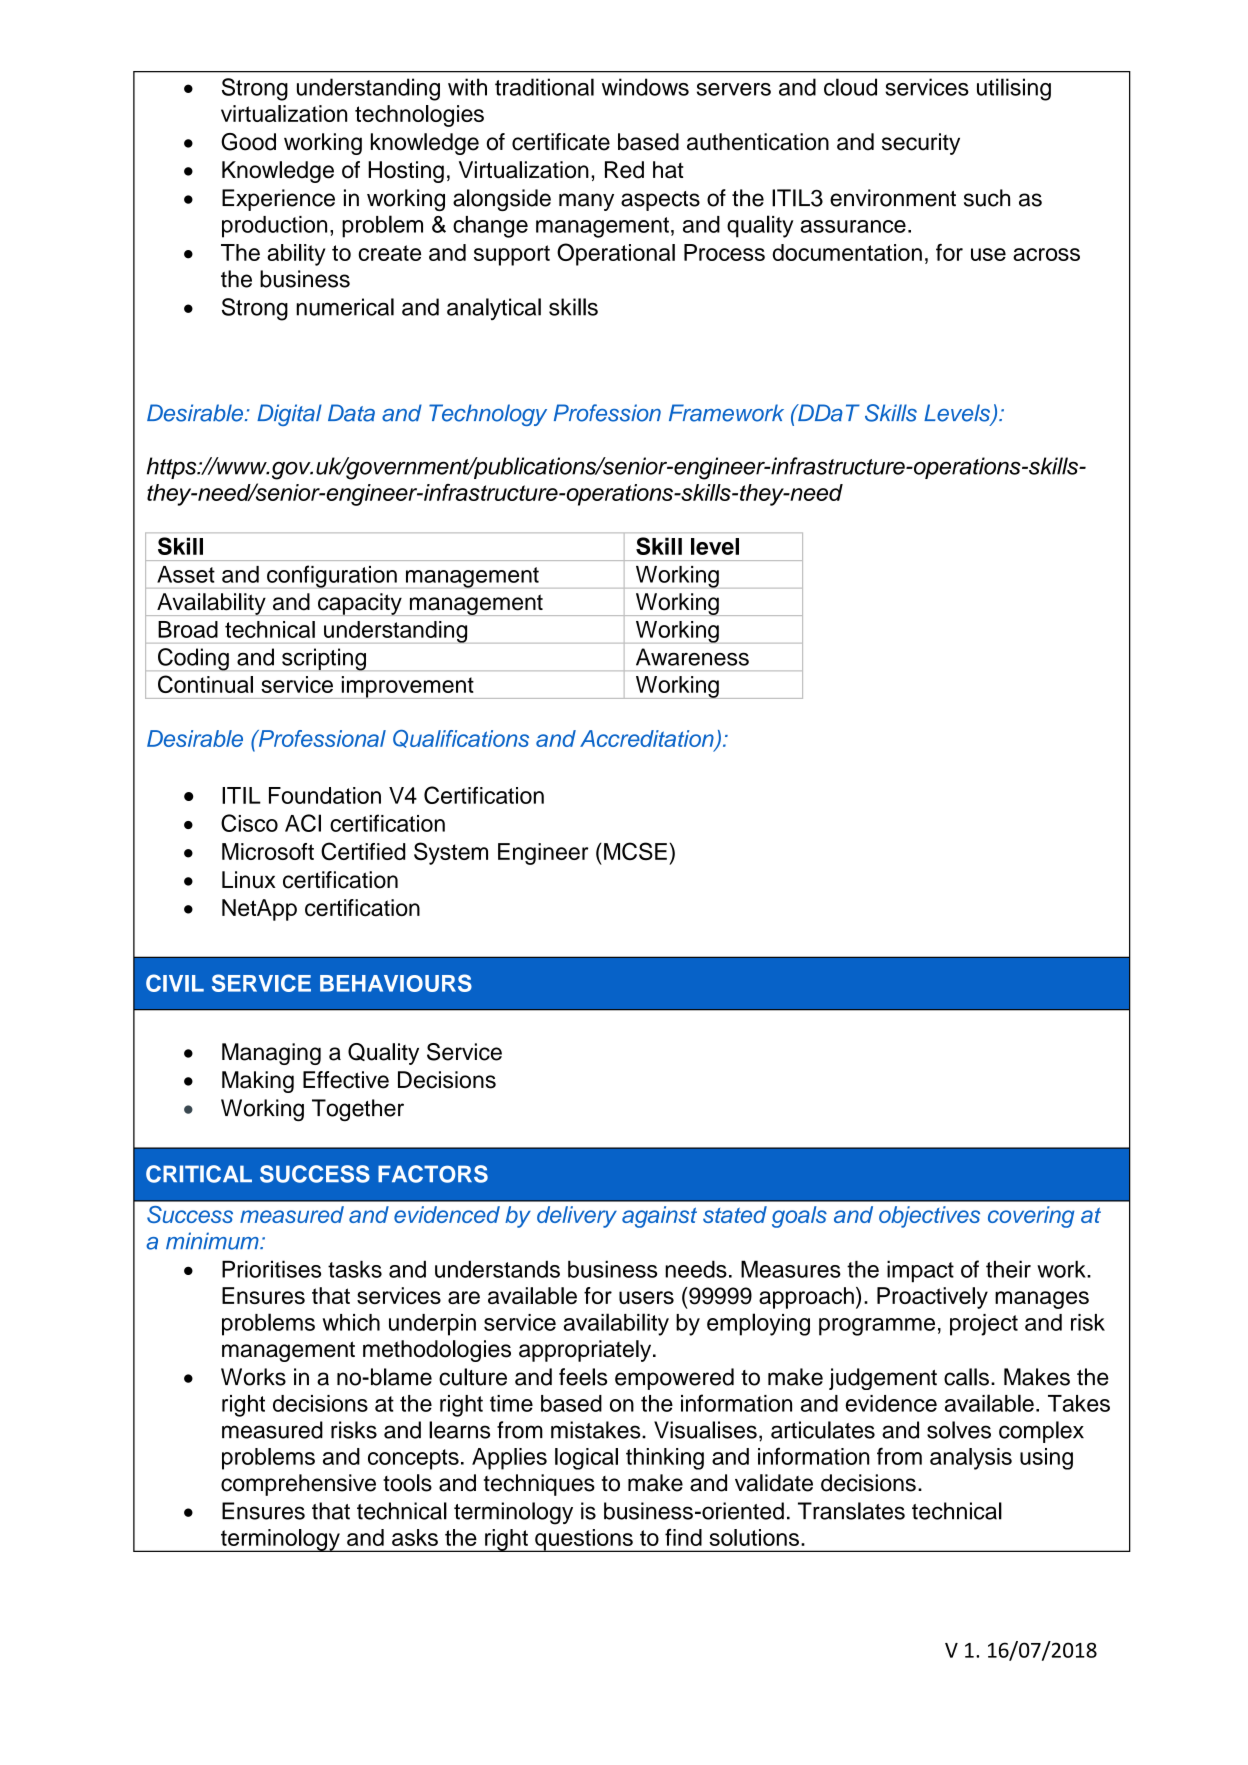  I want to click on comprehensive, so click(298, 1485).
